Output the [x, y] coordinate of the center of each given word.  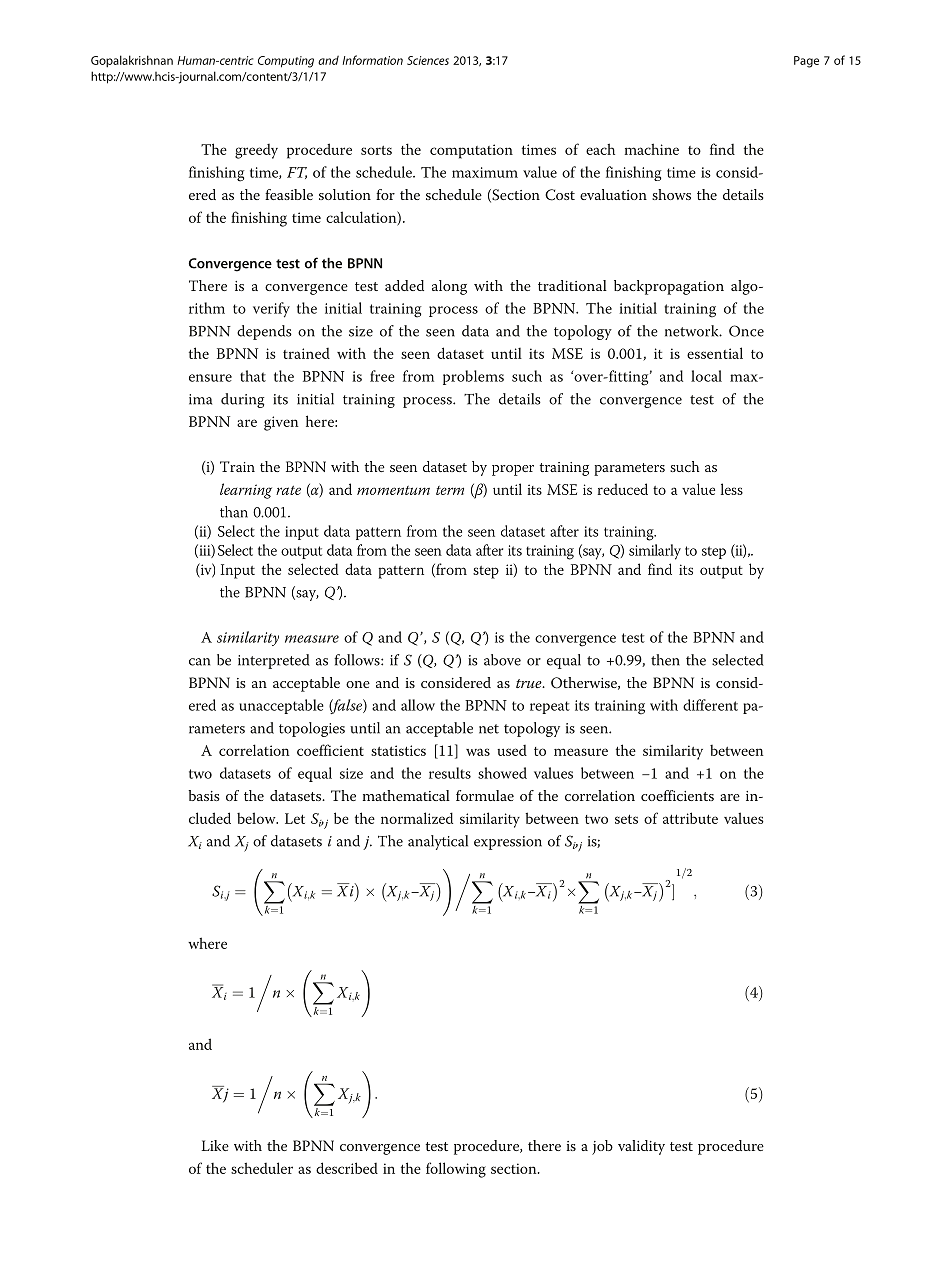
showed [502, 773]
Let [295, 818]
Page [806, 62]
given [281, 423]
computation [471, 151]
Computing [286, 62]
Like [215, 1145]
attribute [690, 818]
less [732, 489]
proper [513, 470]
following [456, 1170]
